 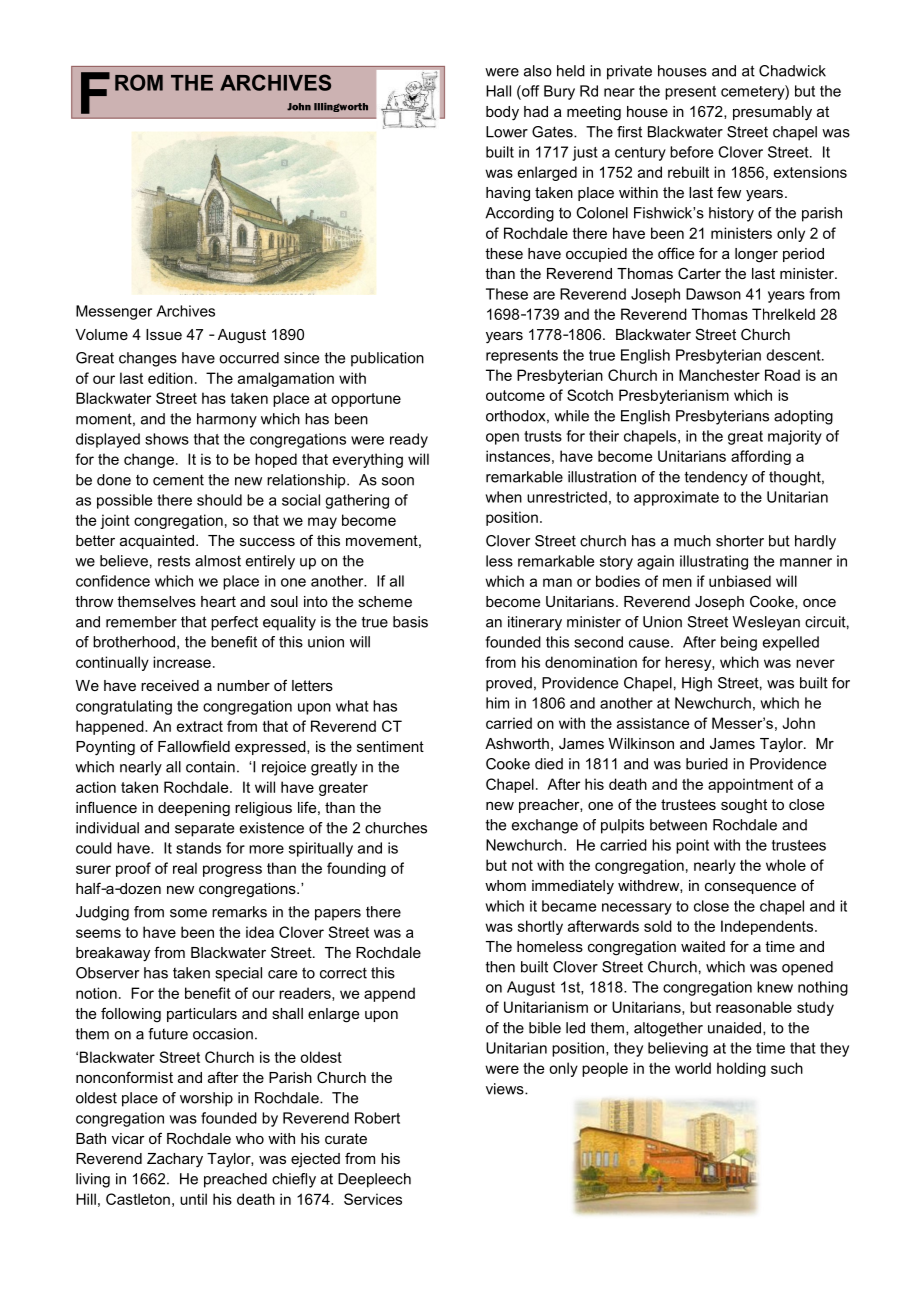 What do you see at coordinates (194, 809) in the screenshot?
I see `deepening` at bounding box center [194, 809].
